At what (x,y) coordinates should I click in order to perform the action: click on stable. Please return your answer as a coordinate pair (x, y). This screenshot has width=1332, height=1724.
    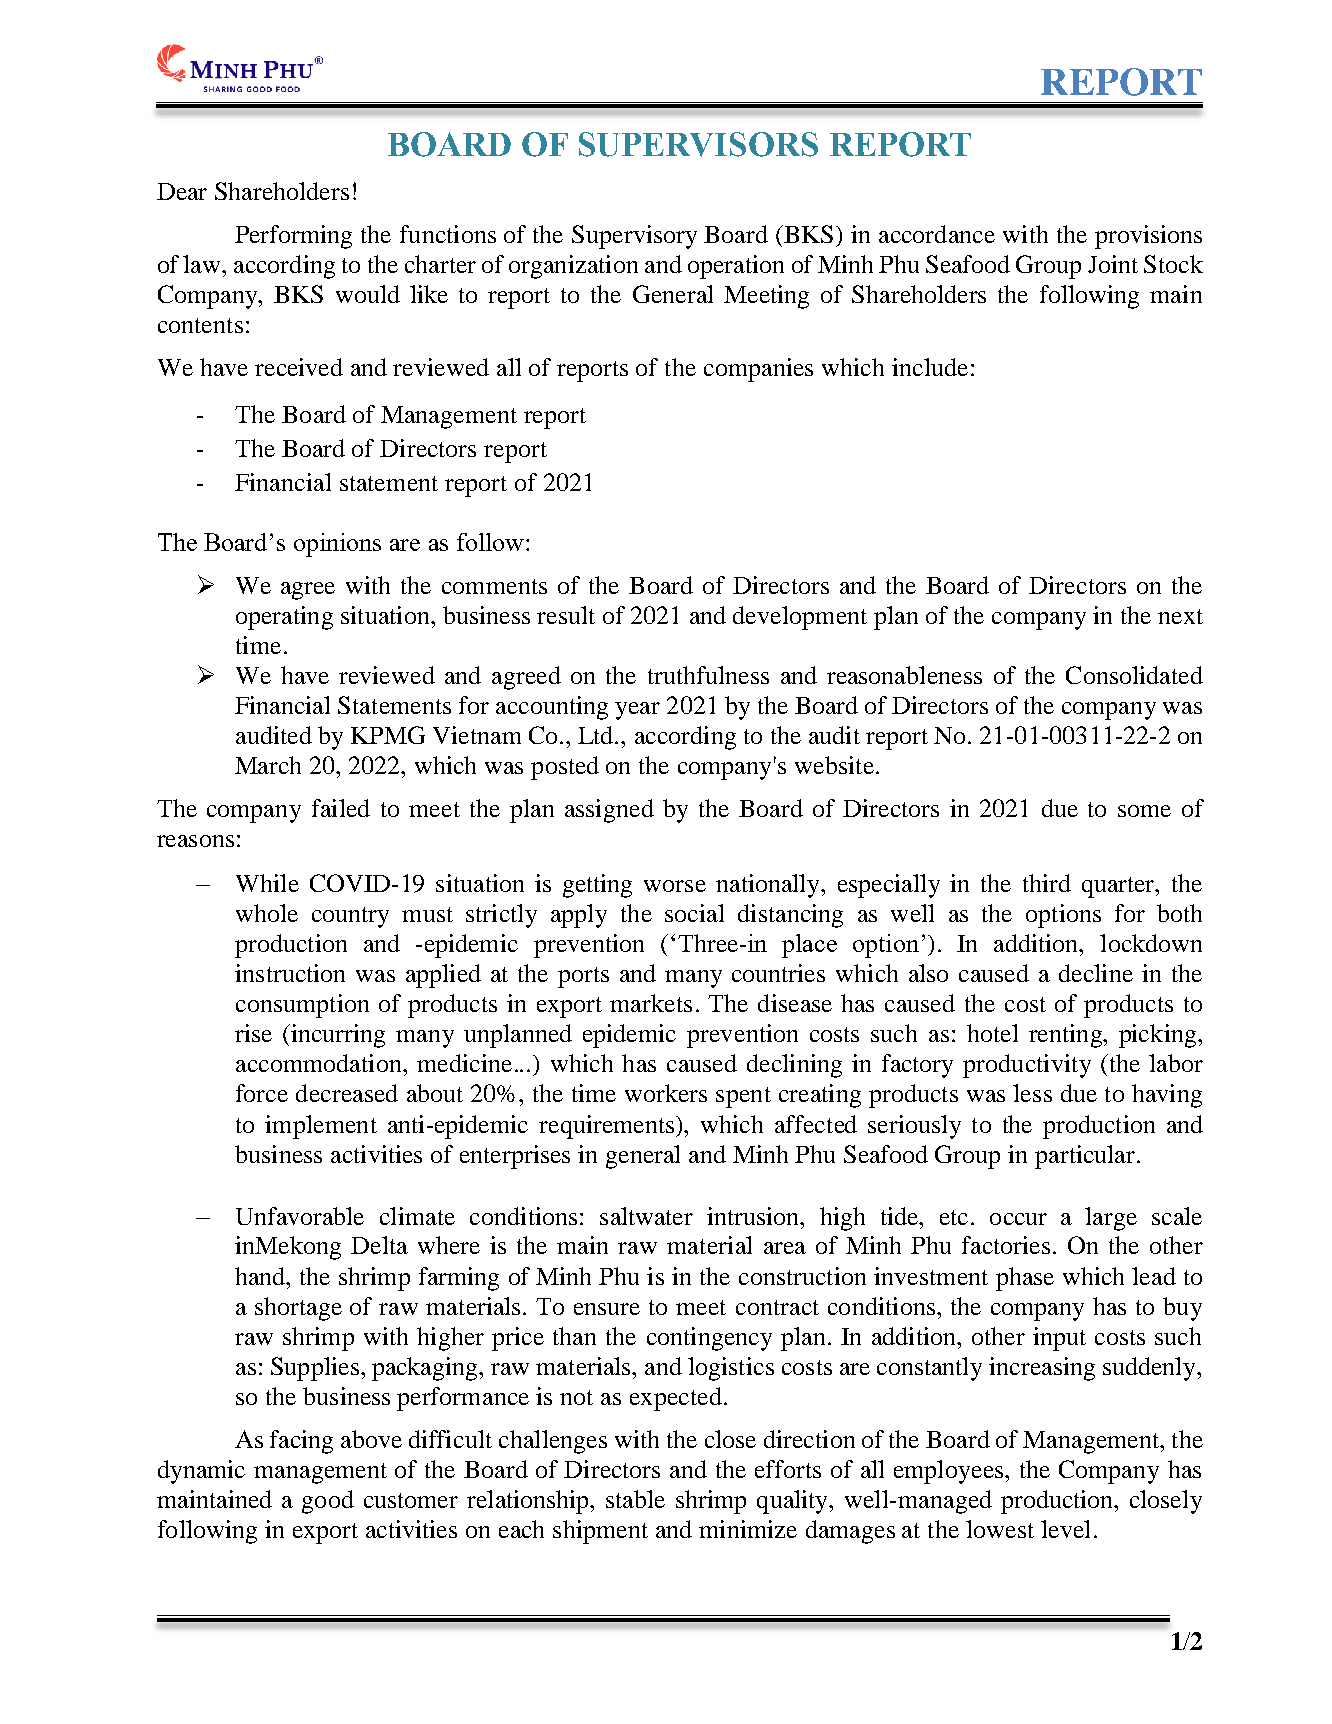
    Looking at the image, I should click on (635, 1499).
